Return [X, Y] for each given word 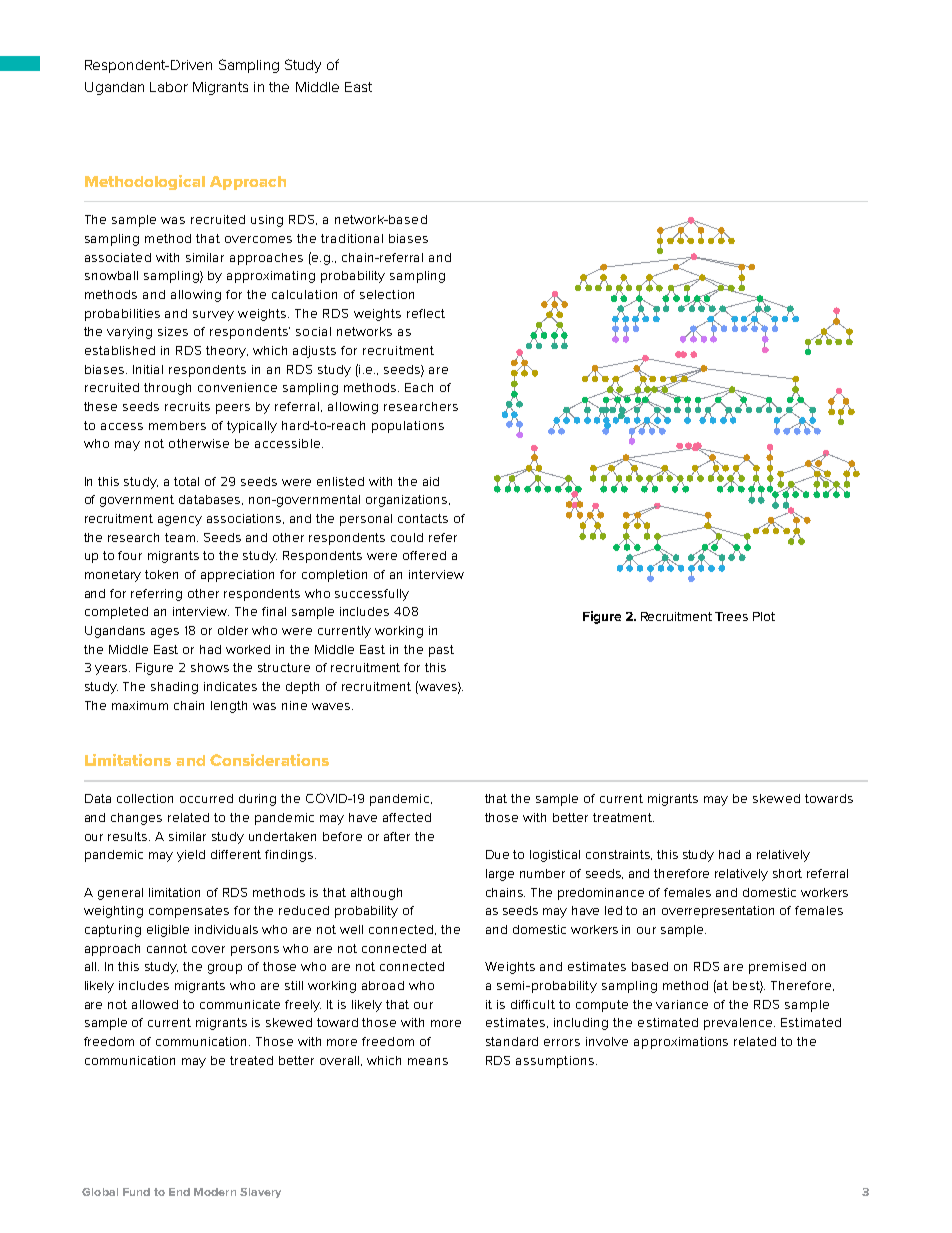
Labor [169, 87]
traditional [352, 238]
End [179, 1192]
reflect [426, 313]
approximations [681, 1043]
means [428, 1061]
